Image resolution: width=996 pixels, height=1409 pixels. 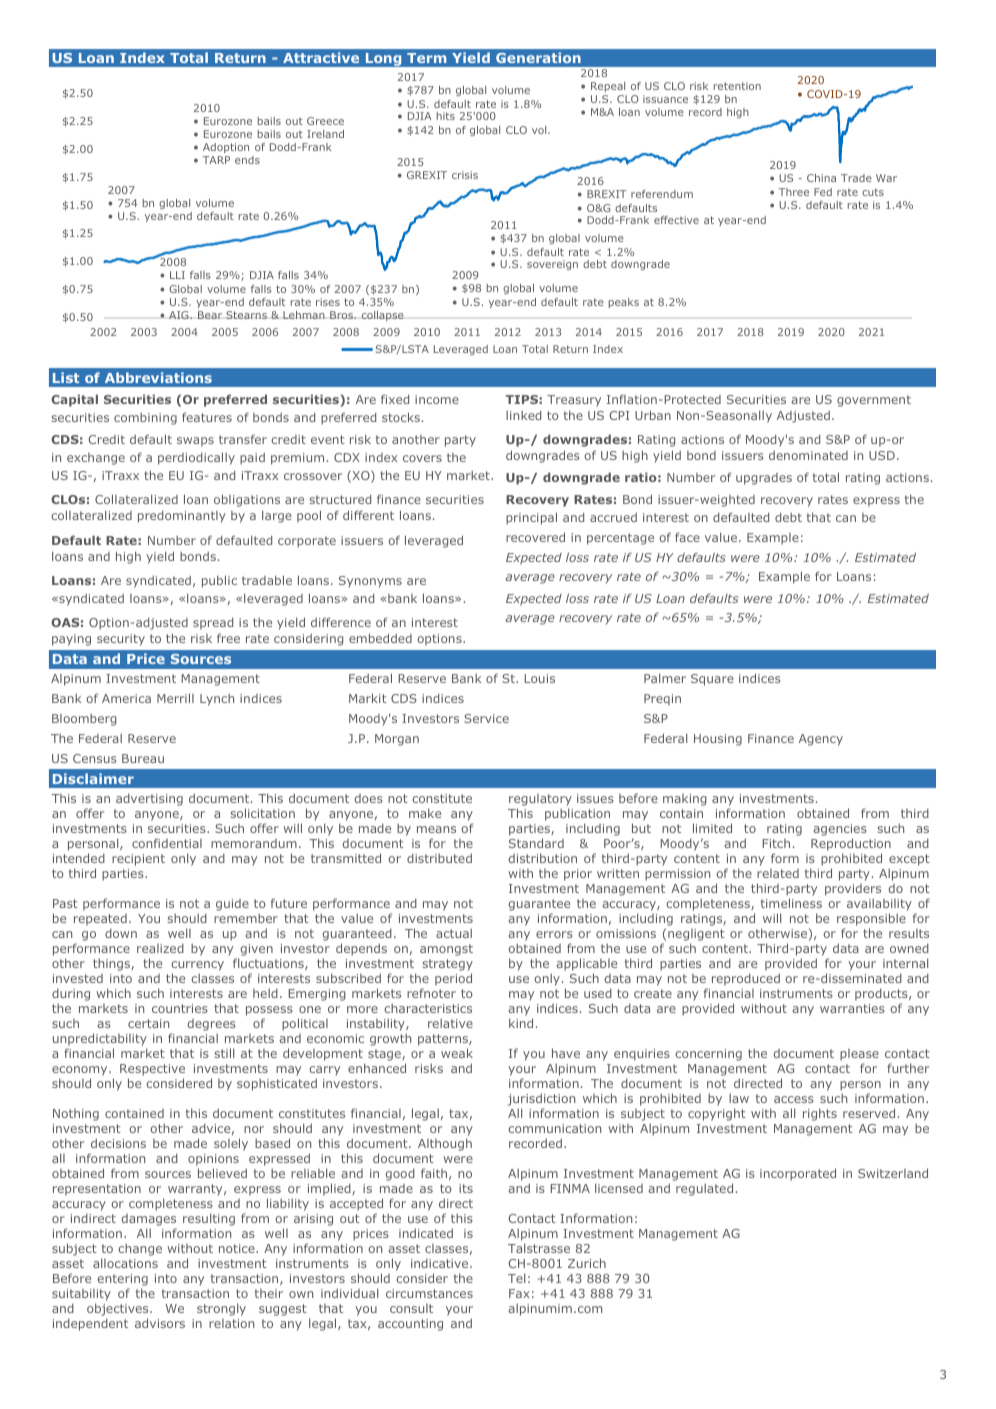 I want to click on hits, so click(x=446, y=116).
